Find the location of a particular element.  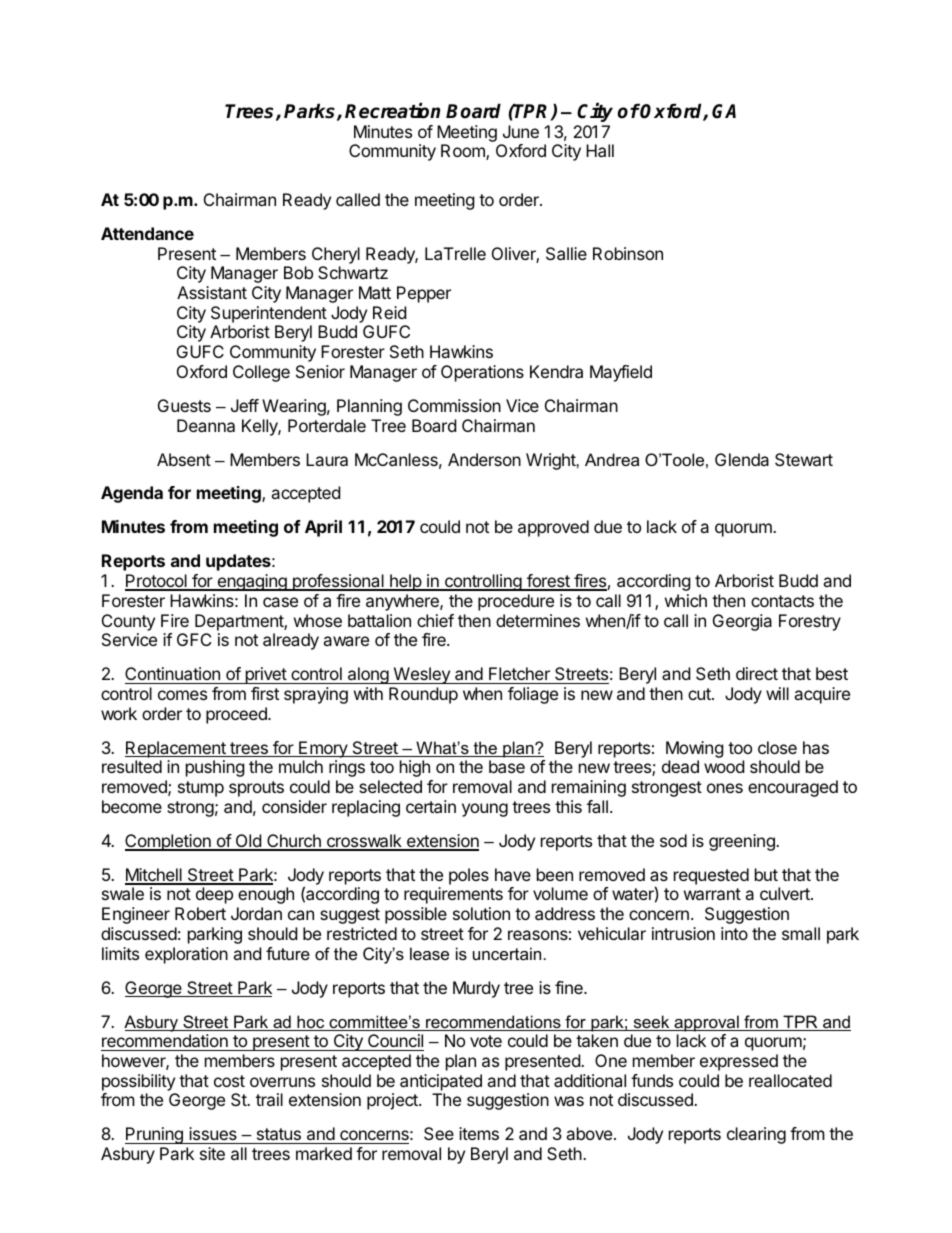

issues is located at coordinates (213, 1135).
